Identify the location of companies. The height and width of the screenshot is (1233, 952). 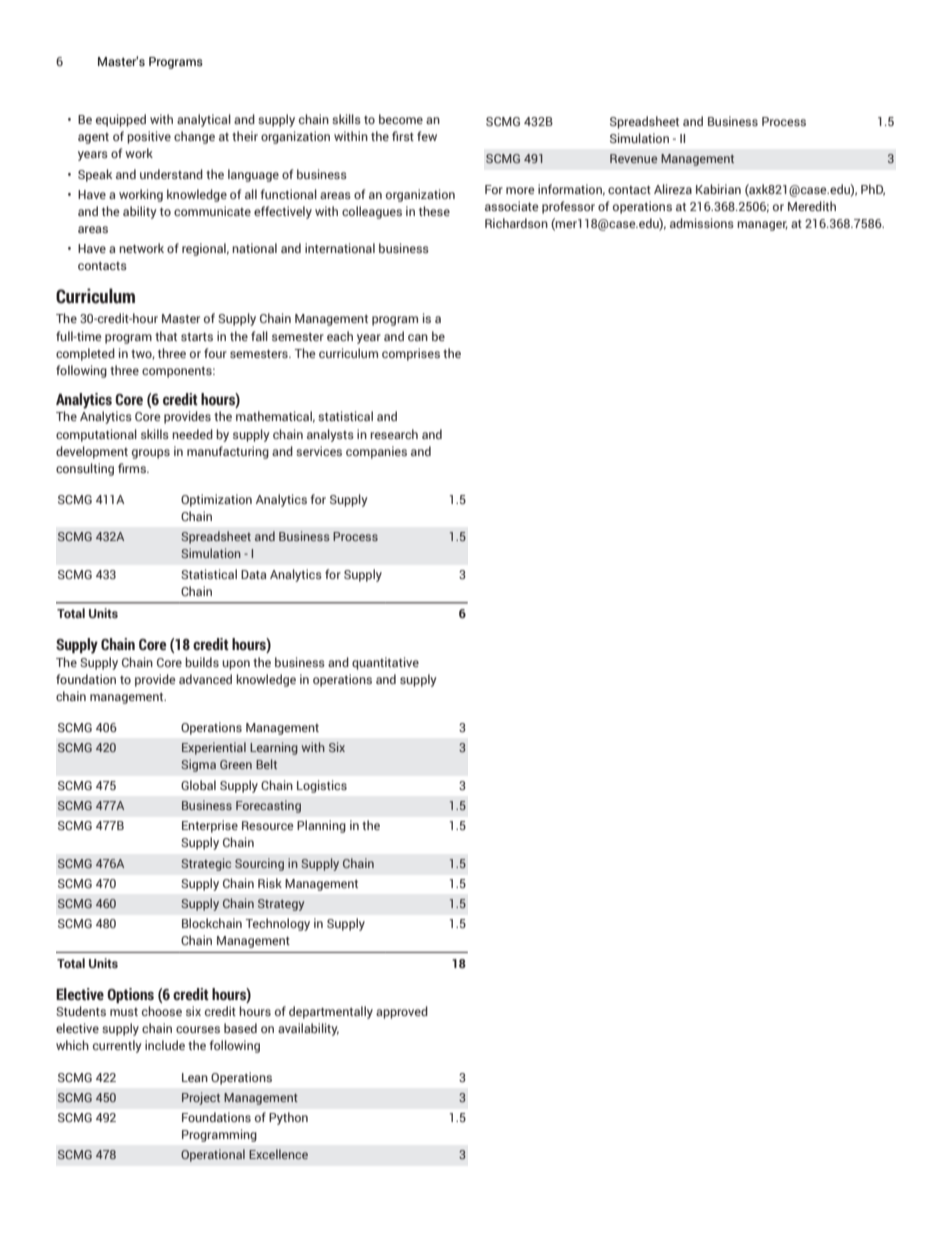
(376, 452).
